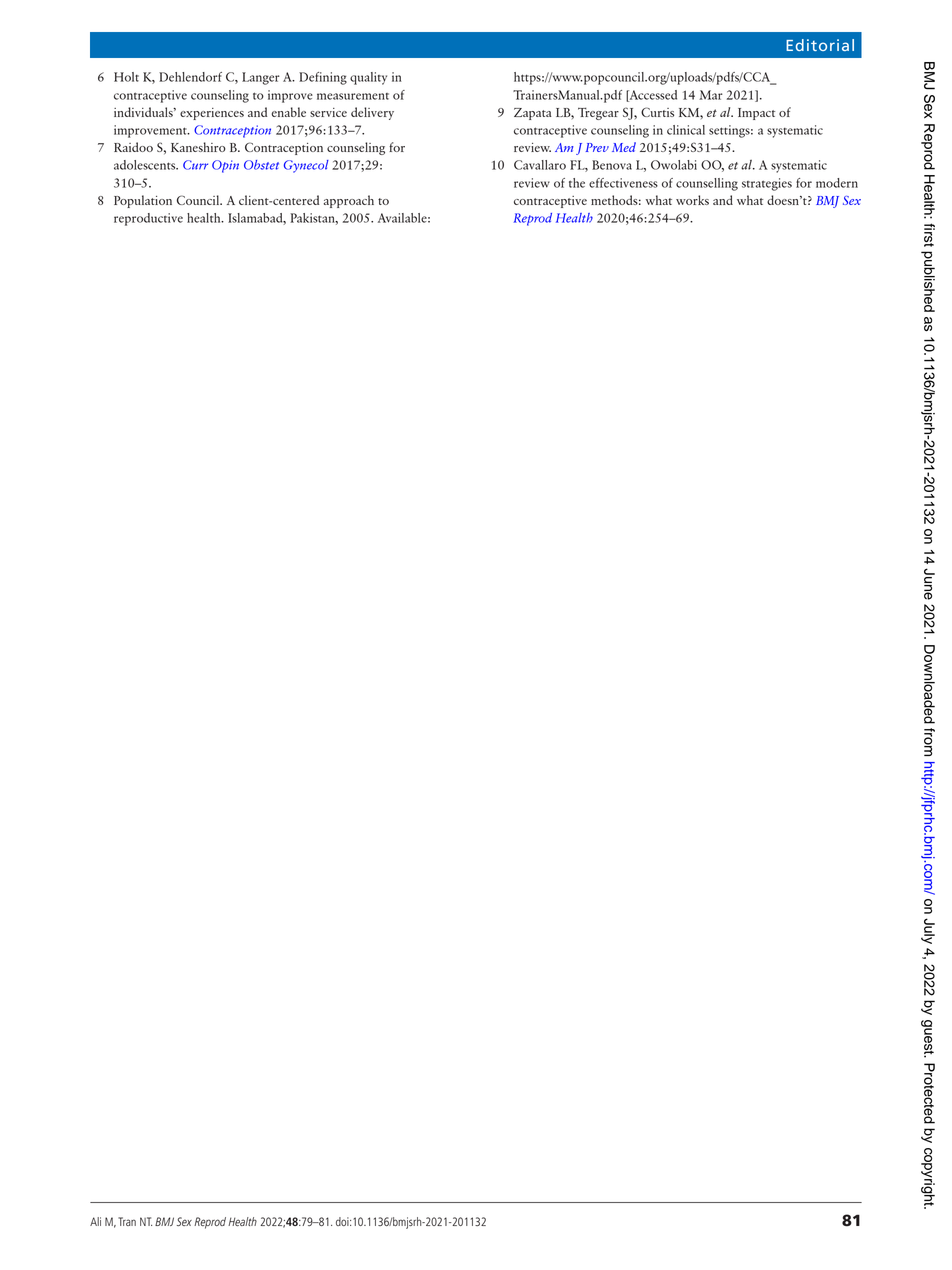 This page has width=952, height=1270. I want to click on modern, so click(837, 183).
